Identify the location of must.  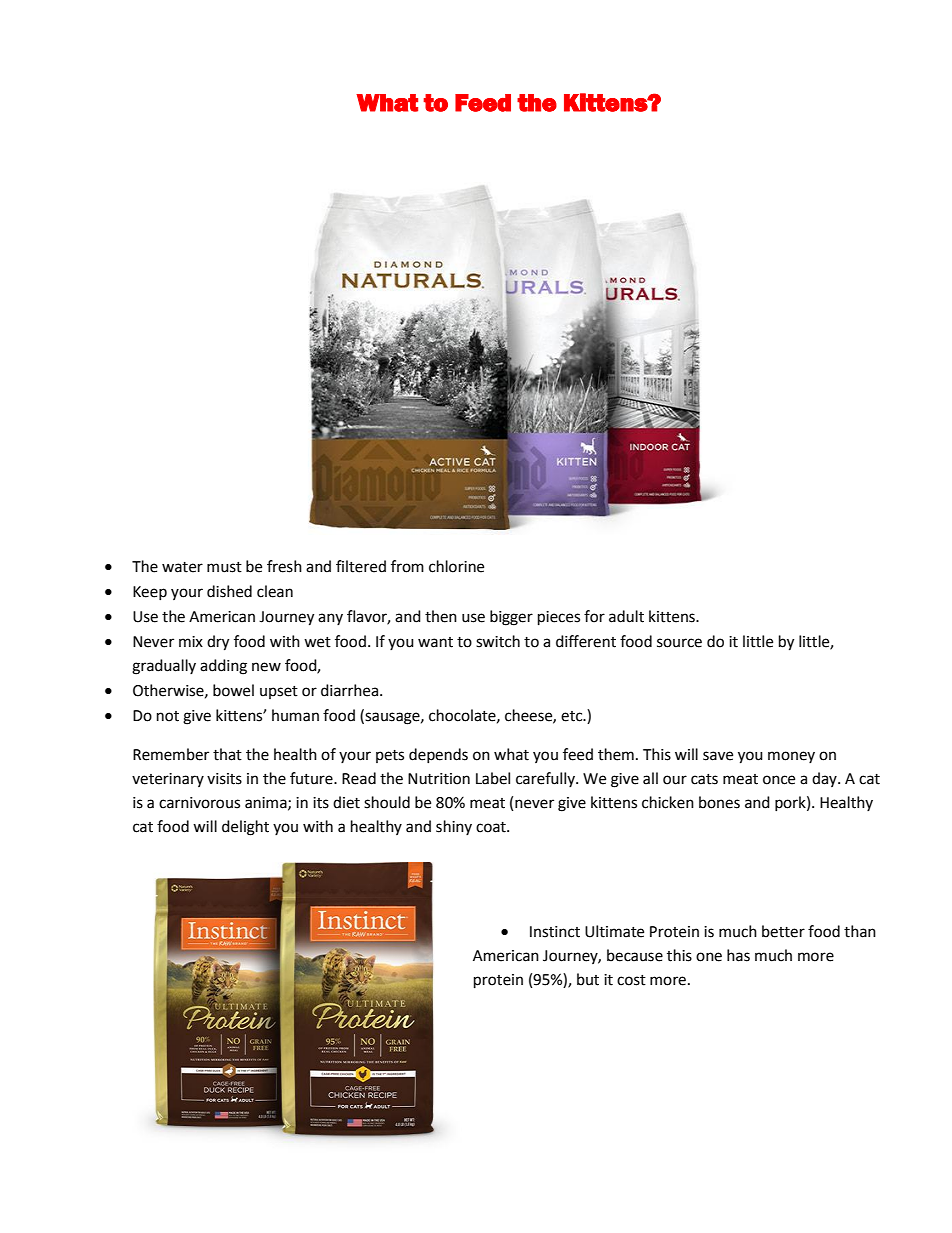
(224, 567).
